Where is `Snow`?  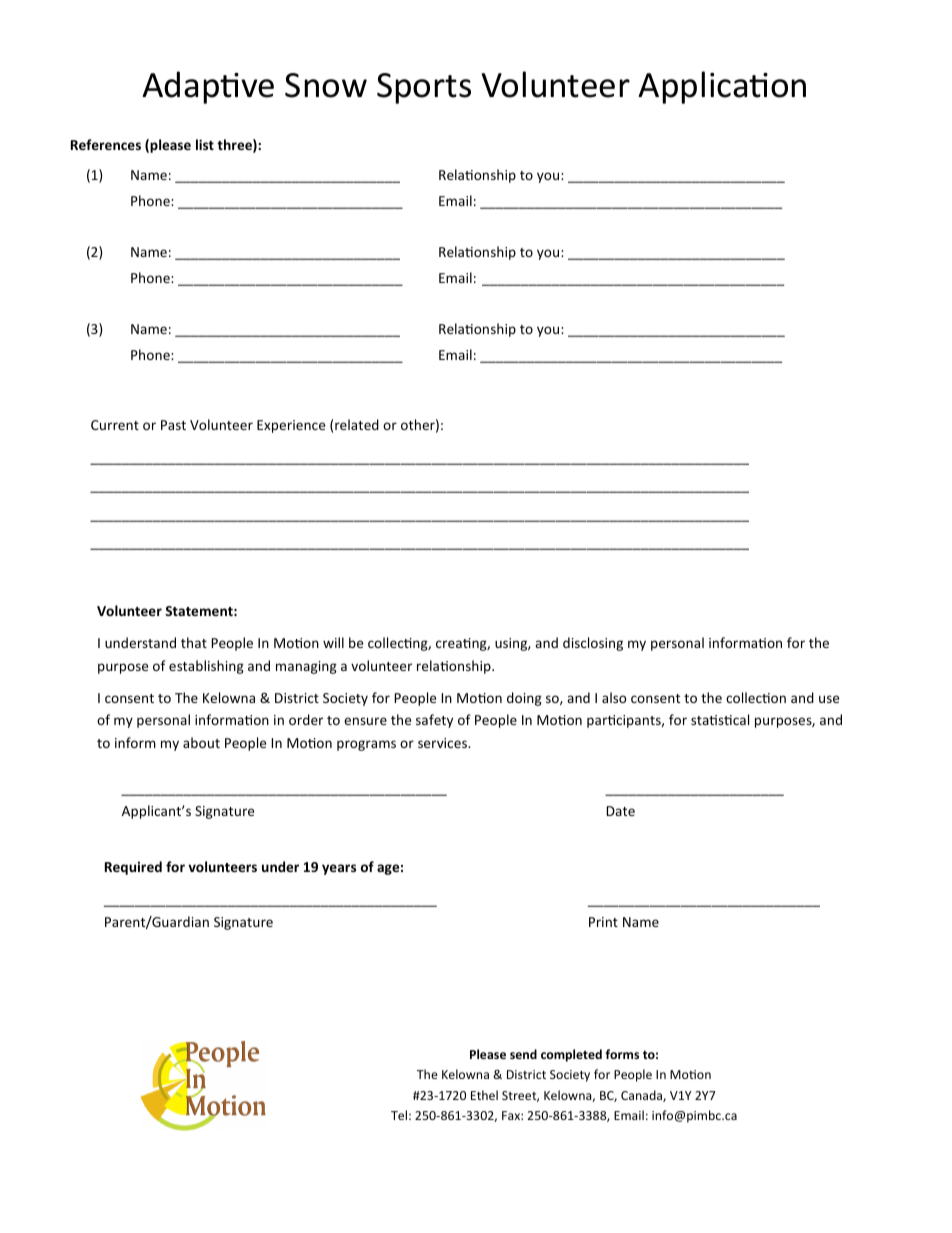
Snow is located at coordinates (326, 85).
